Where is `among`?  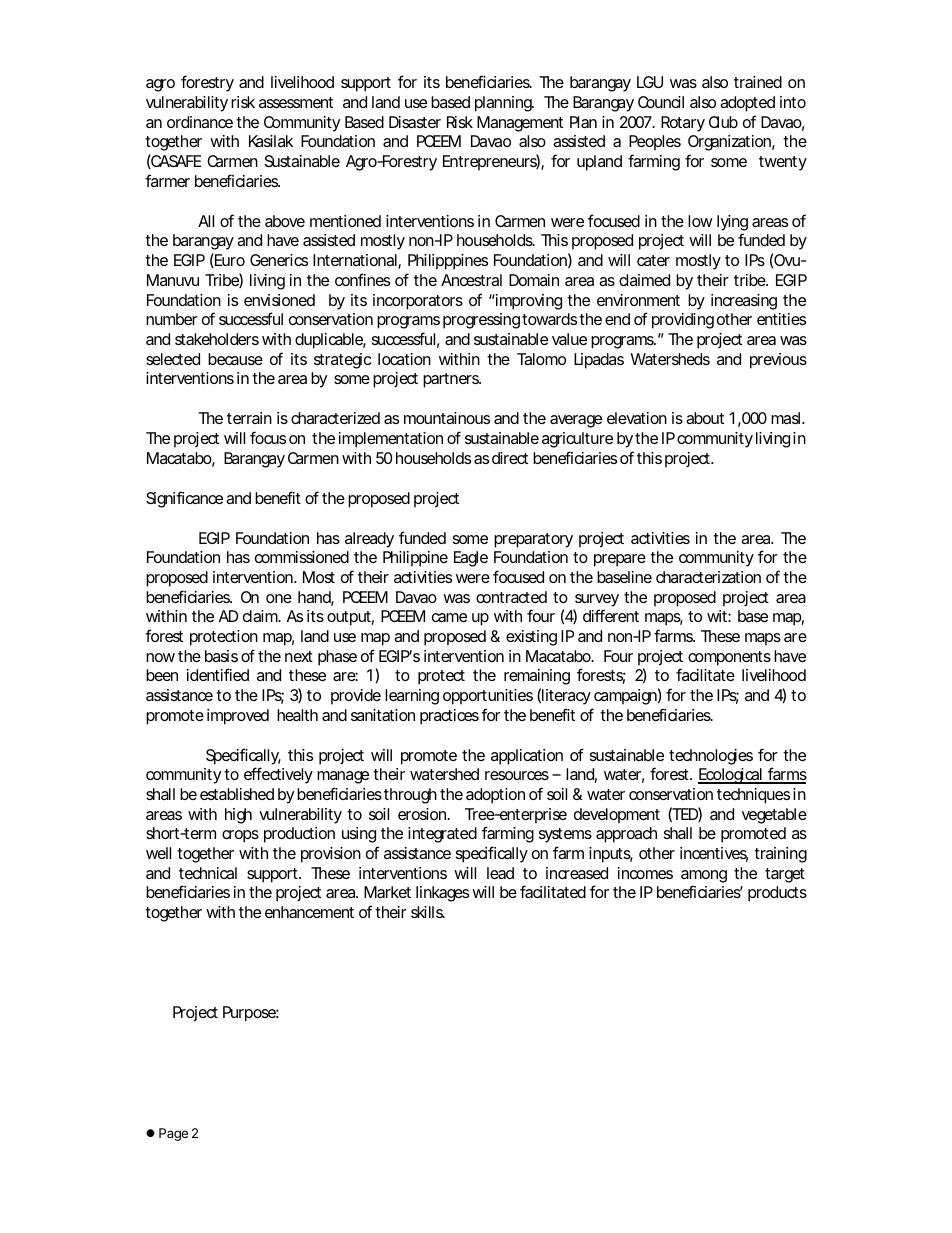 among is located at coordinates (704, 876).
